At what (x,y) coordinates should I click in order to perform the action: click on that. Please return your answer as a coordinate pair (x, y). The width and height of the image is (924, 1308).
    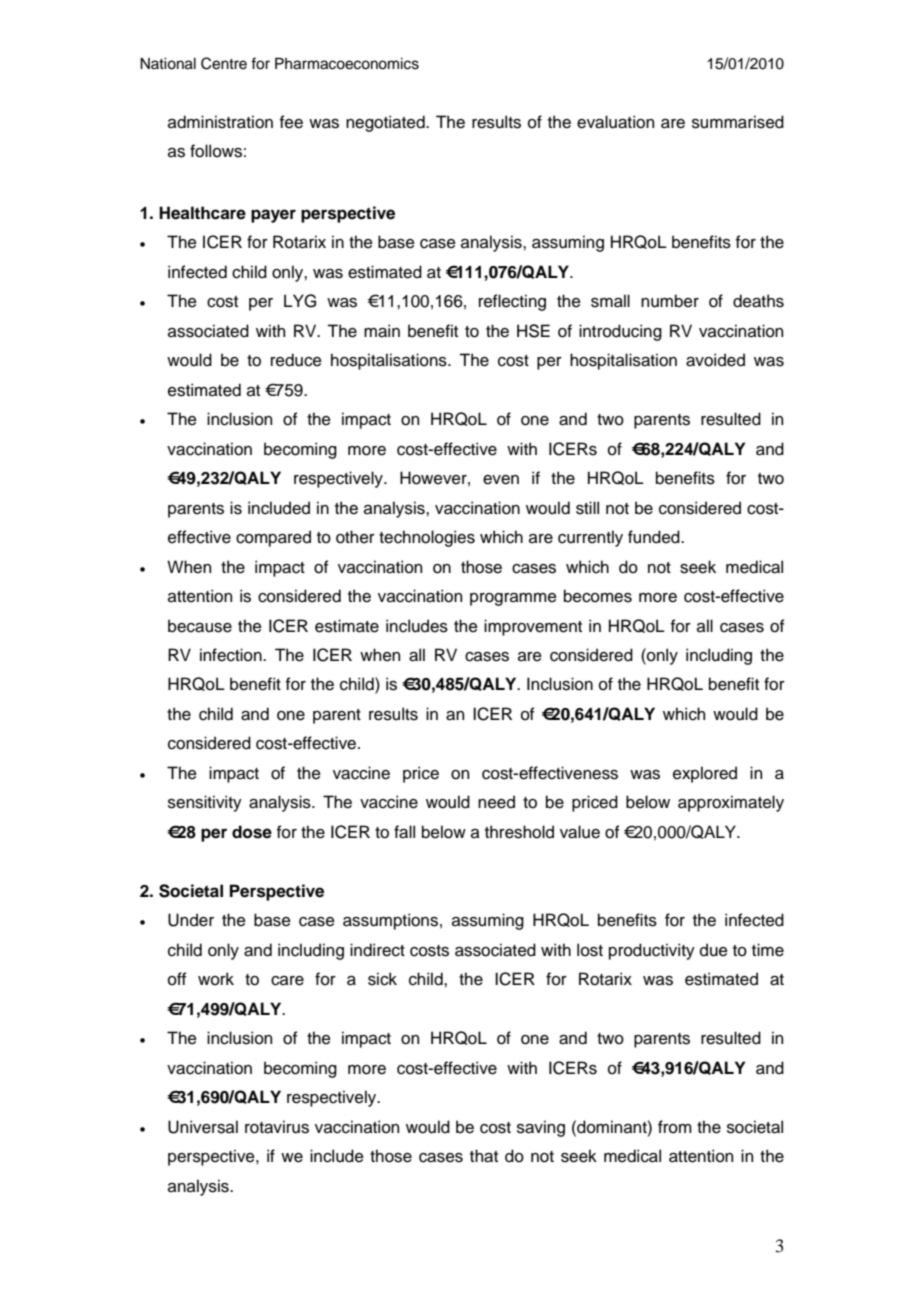
    Looking at the image, I should click on (484, 1156).
